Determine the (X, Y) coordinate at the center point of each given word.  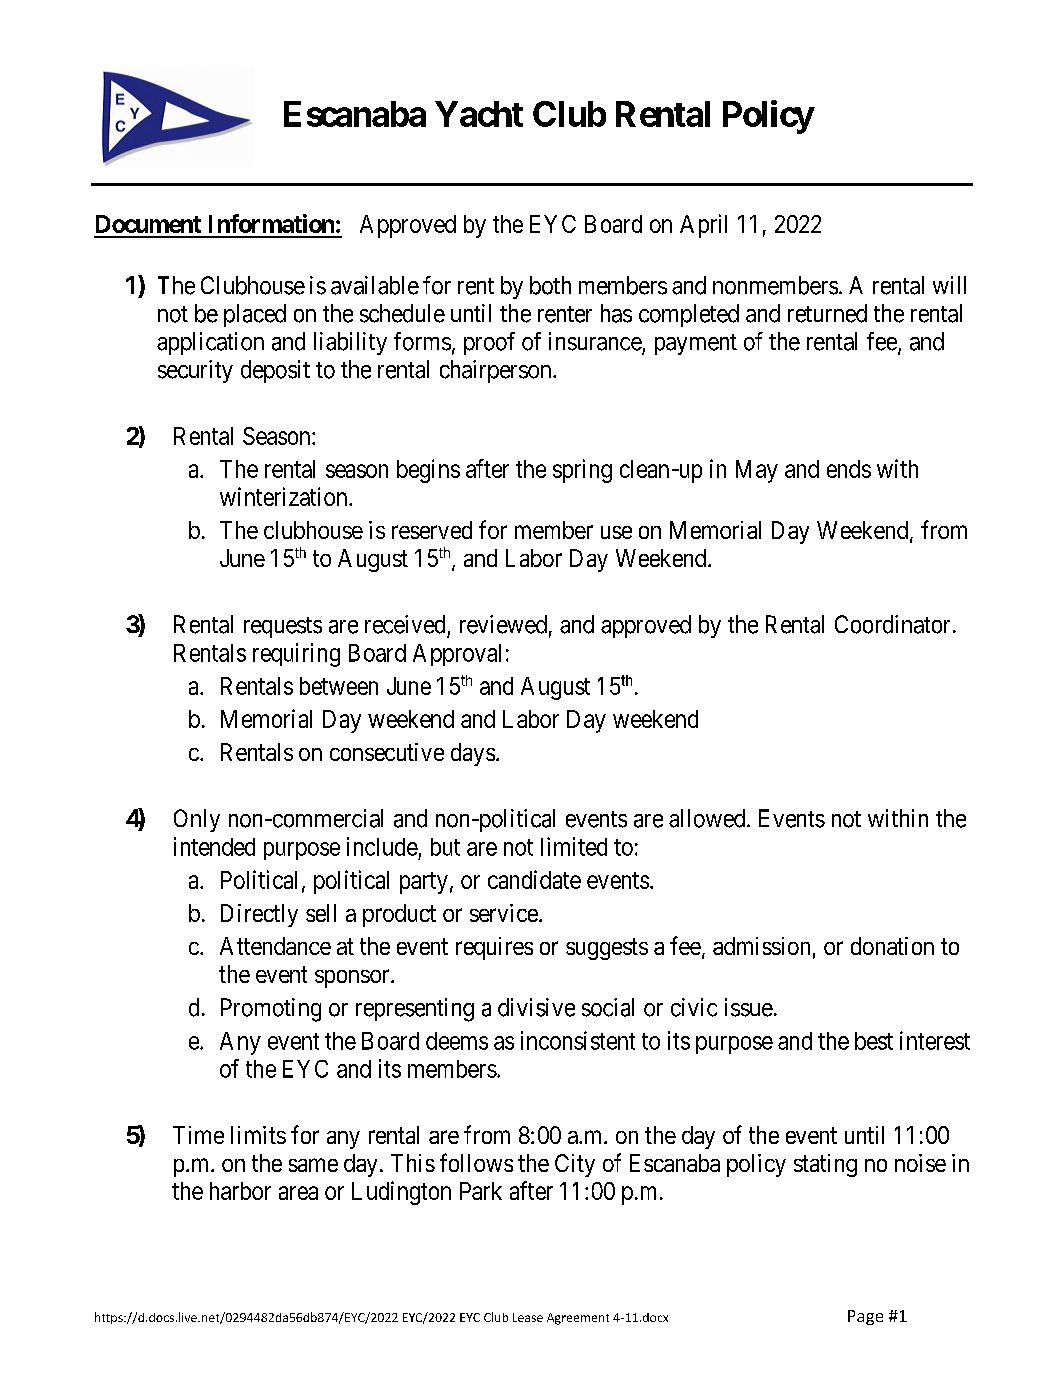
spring (582, 471)
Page (865, 1317)
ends (849, 469)
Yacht (479, 114)
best (874, 1041)
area (298, 1193)
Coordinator (892, 624)
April (703, 226)
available (375, 285)
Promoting (271, 1010)
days (473, 754)
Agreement (578, 1319)
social (608, 1007)
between (339, 686)
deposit (275, 371)
